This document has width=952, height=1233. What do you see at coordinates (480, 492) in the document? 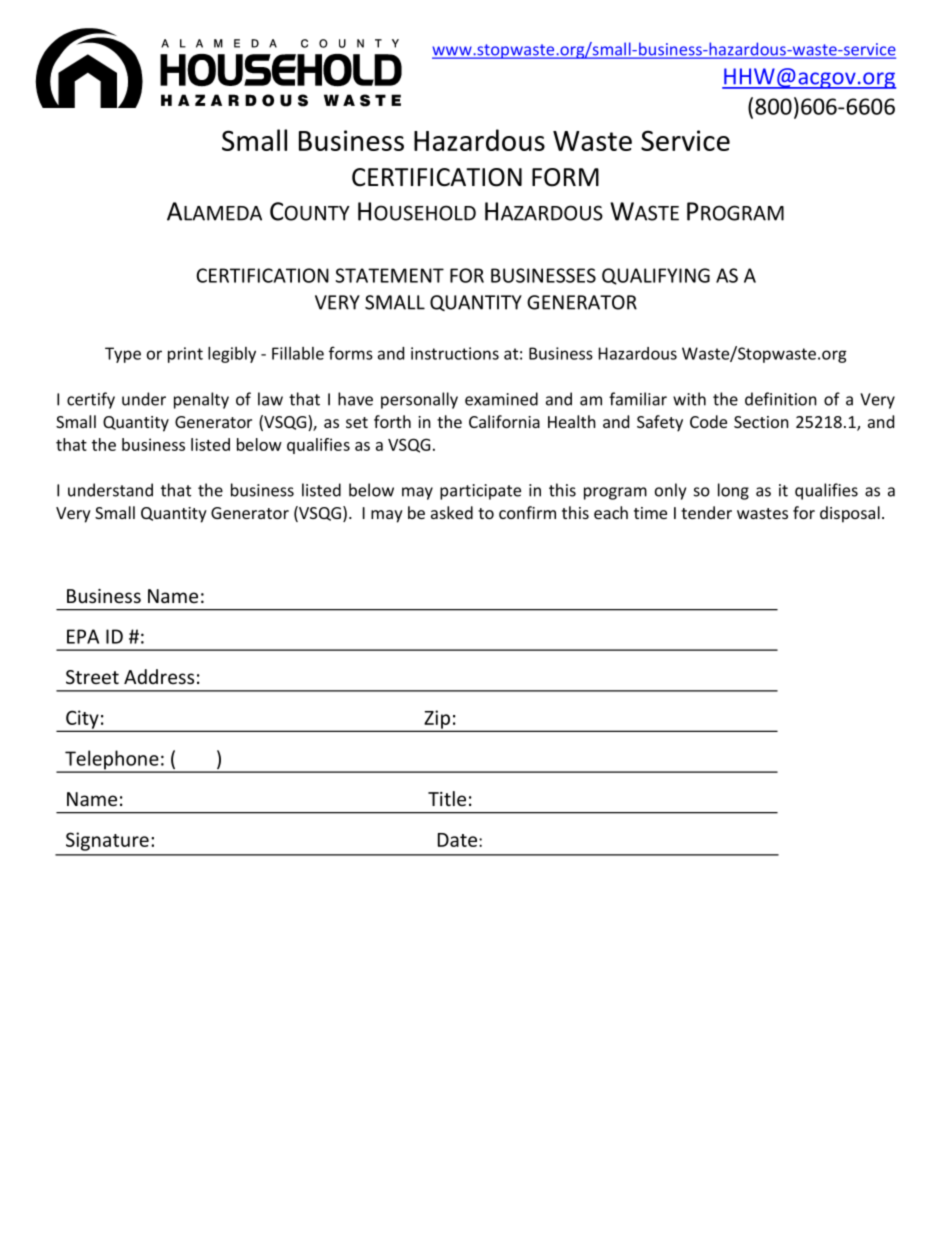
I see `participate` at bounding box center [480, 492].
